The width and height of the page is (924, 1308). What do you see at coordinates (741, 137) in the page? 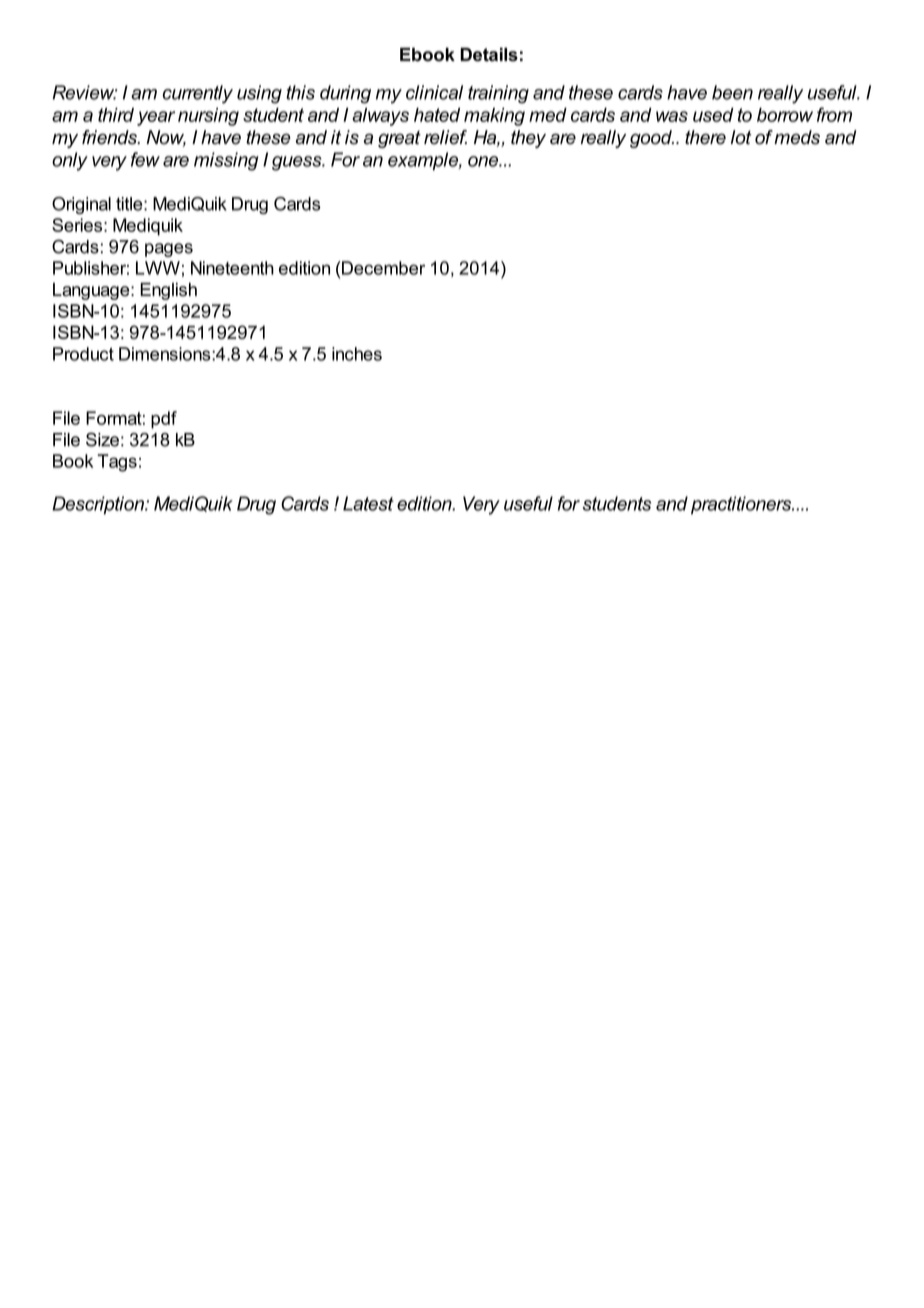
I see `lot` at bounding box center [741, 137].
